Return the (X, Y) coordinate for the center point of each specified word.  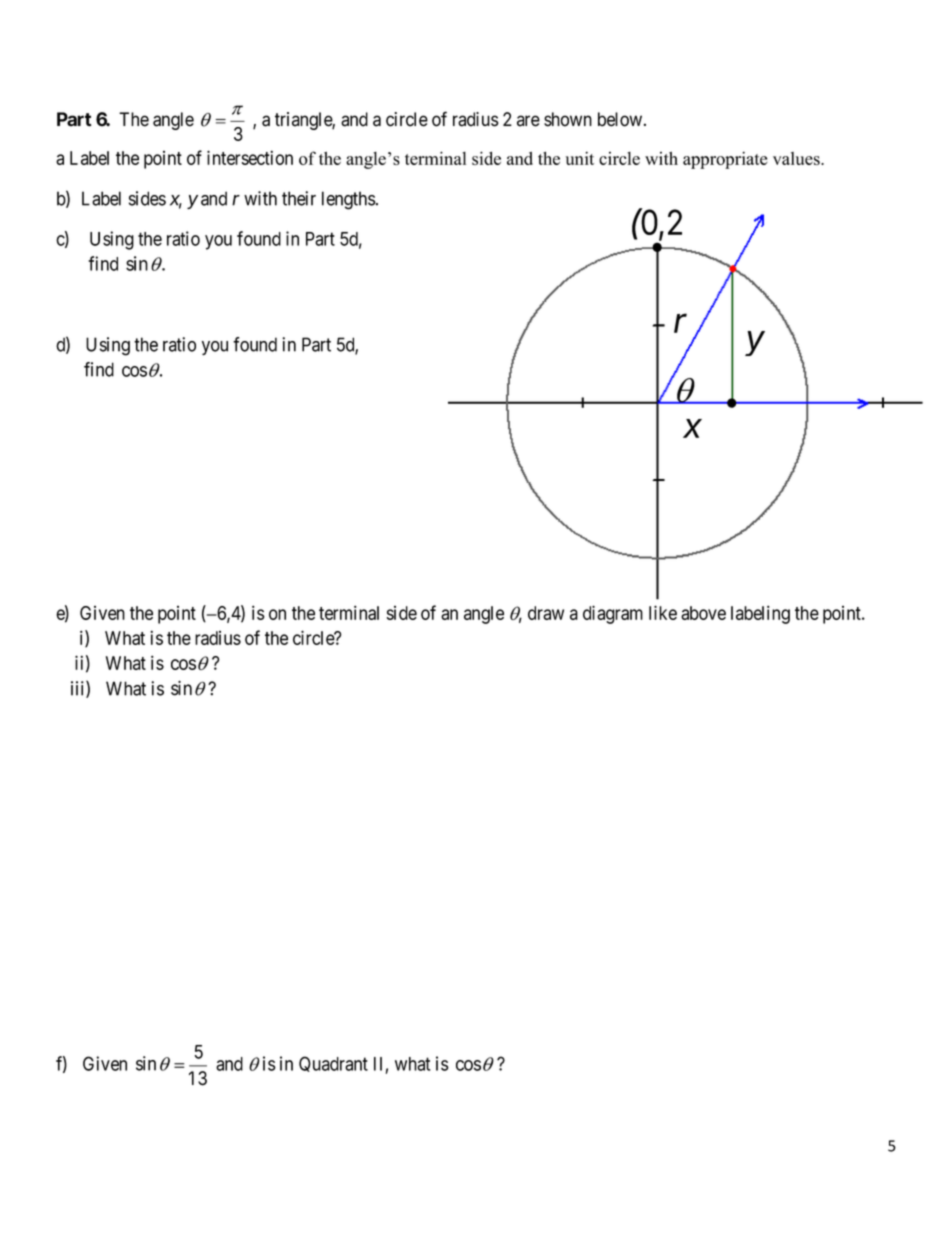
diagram (613, 614)
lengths (349, 200)
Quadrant (333, 1064)
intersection (250, 157)
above (703, 613)
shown (568, 119)
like (663, 612)
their (299, 198)
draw (546, 613)
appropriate (725, 160)
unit (580, 158)
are (528, 121)
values (797, 158)
